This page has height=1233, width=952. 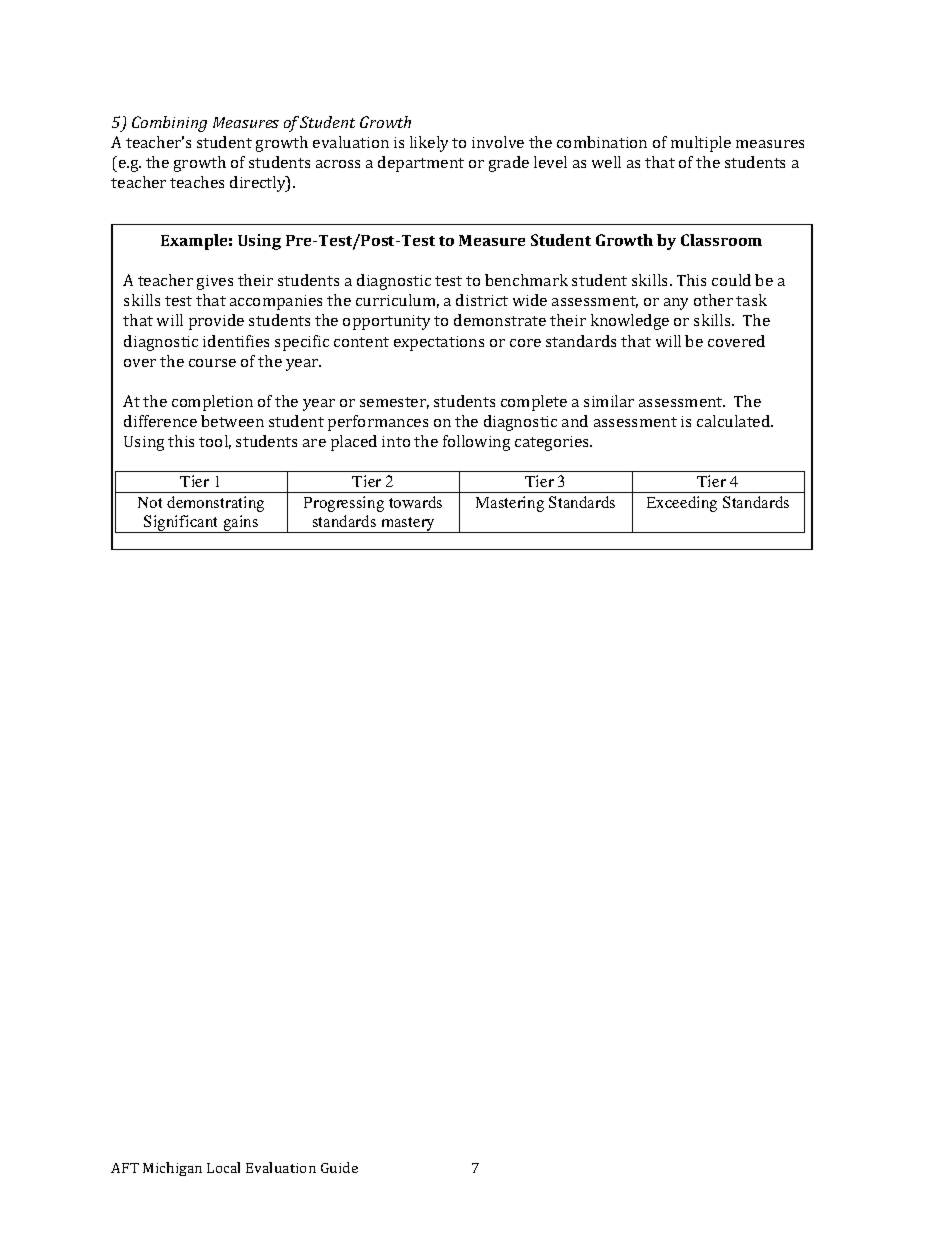 I want to click on Guide, so click(x=339, y=1167).
